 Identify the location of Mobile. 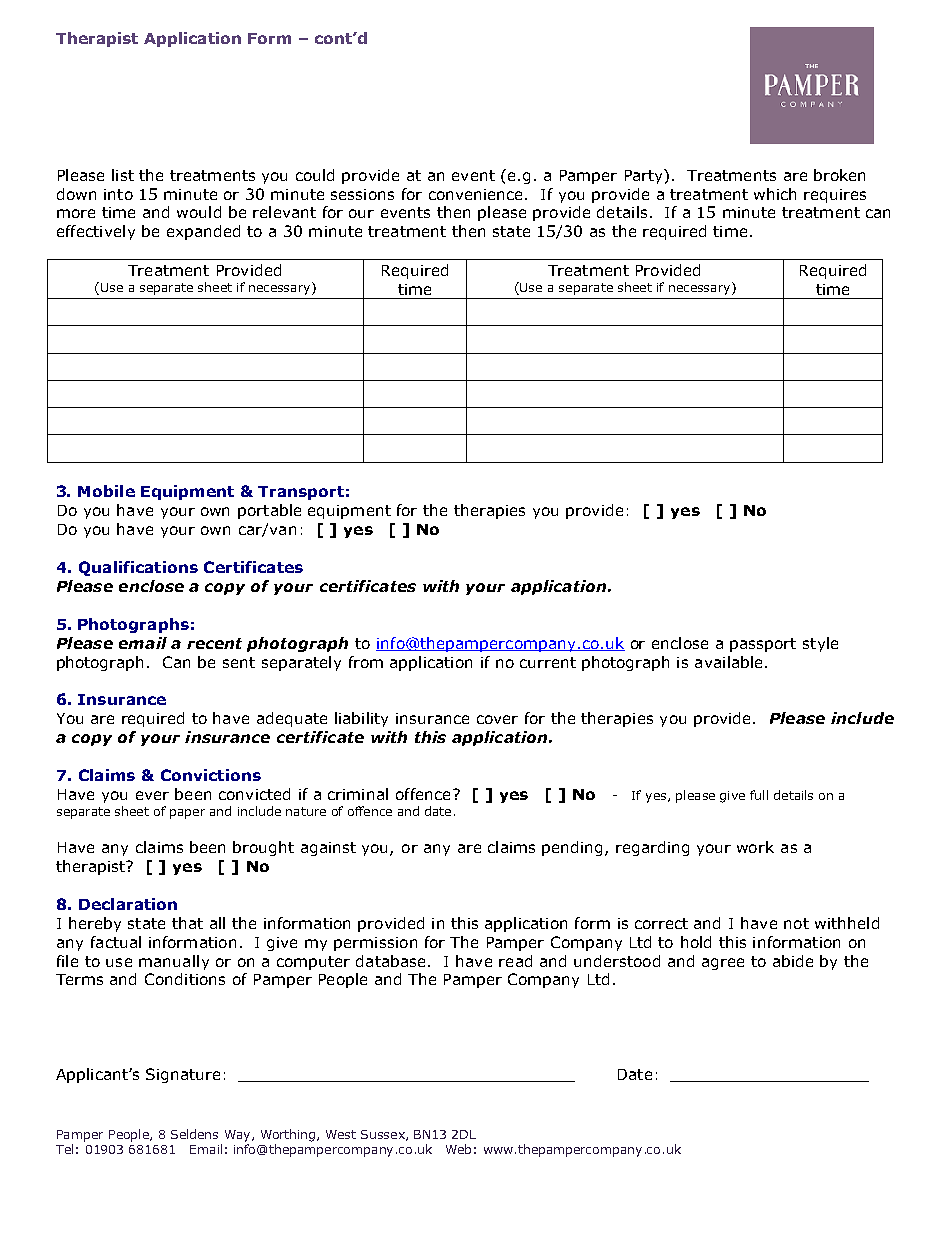
(106, 491).
